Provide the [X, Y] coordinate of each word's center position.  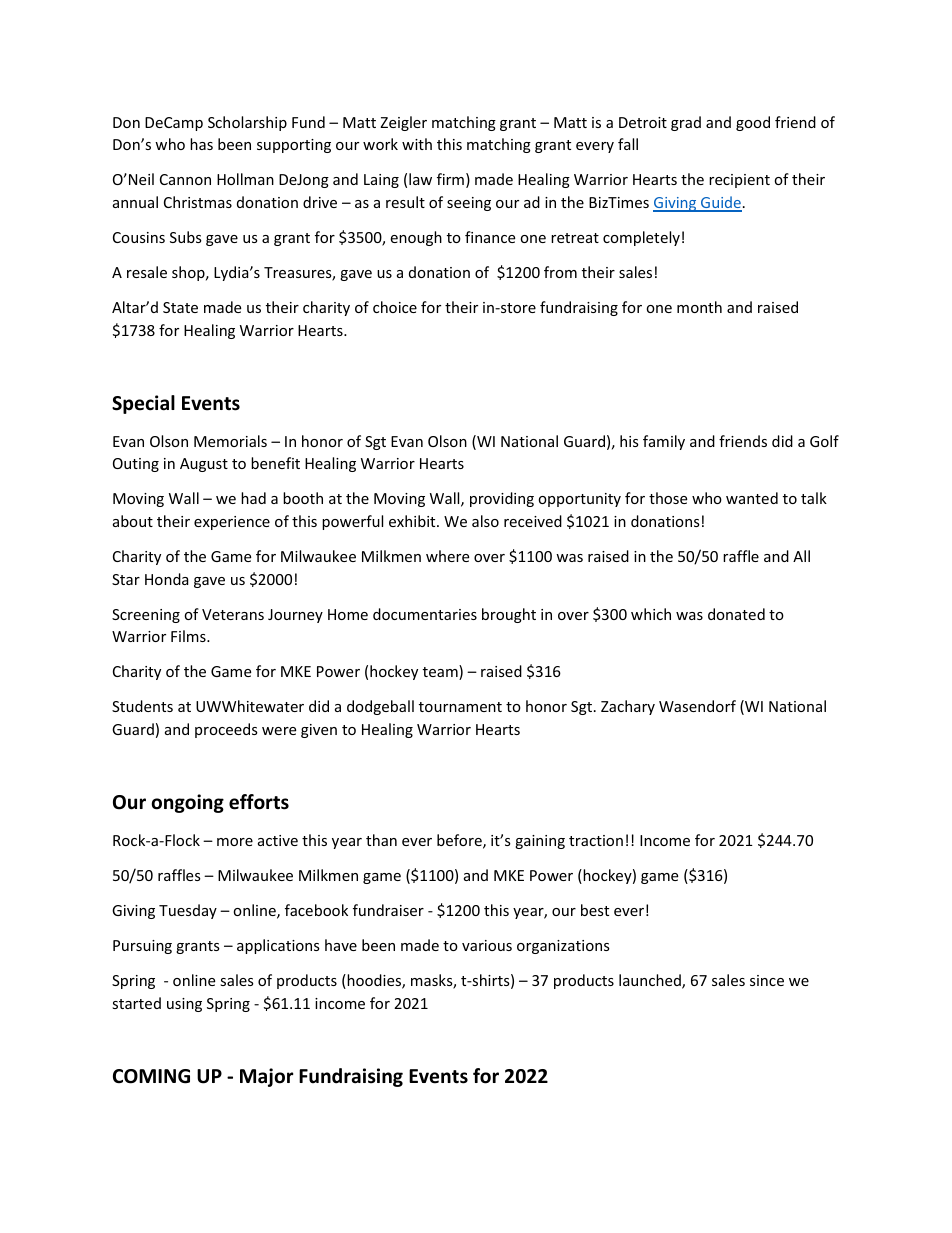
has [201, 144]
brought [509, 615]
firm [450, 179]
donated [736, 614]
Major [266, 1077]
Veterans [233, 614]
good [753, 123]
